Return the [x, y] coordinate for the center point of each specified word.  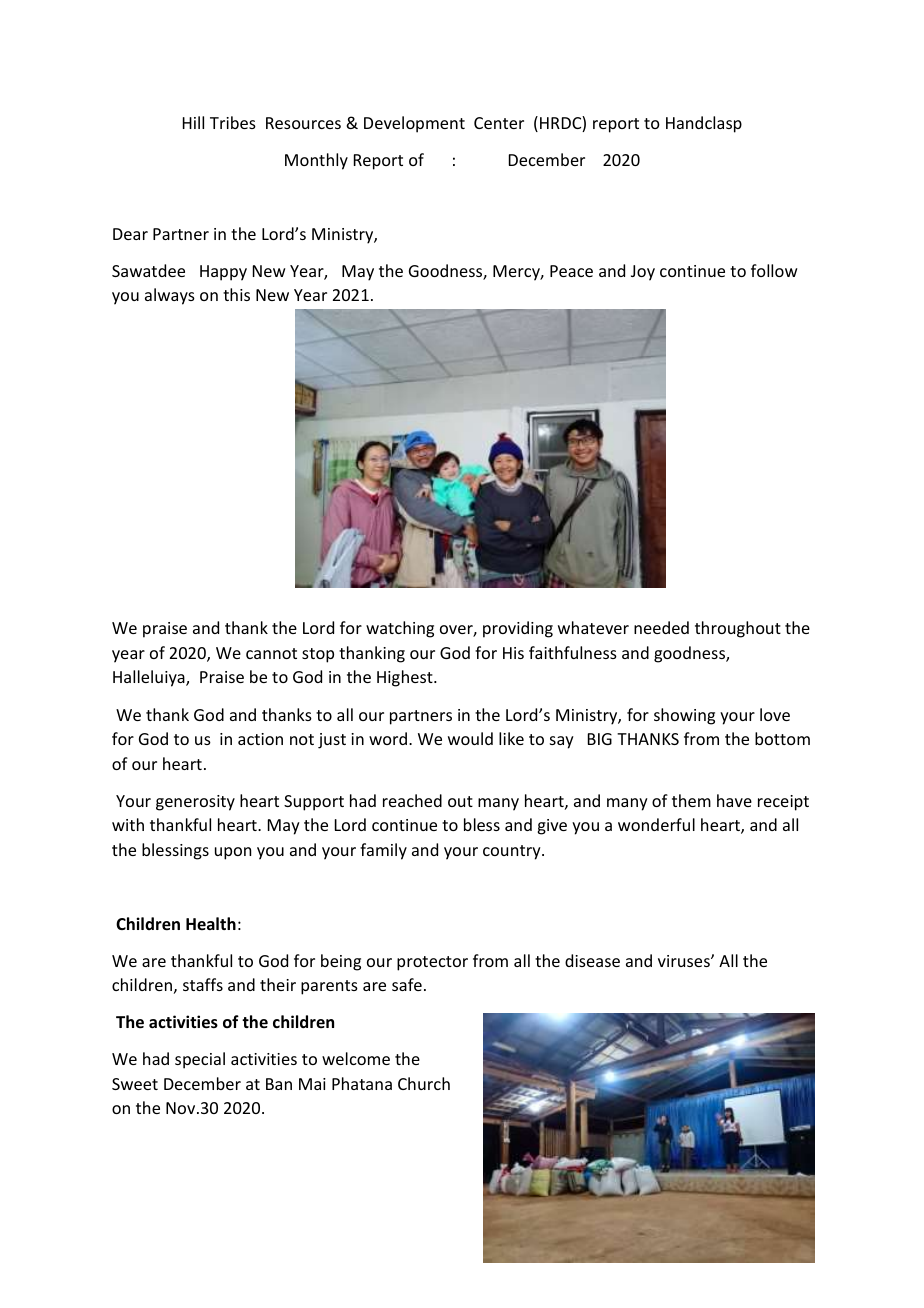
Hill [193, 122]
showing [684, 716]
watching [400, 629]
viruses [685, 961]
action [260, 739]
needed [661, 627]
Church [424, 1083]
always [170, 296]
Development [414, 124]
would [470, 738]
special [200, 1060]
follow [774, 270]
